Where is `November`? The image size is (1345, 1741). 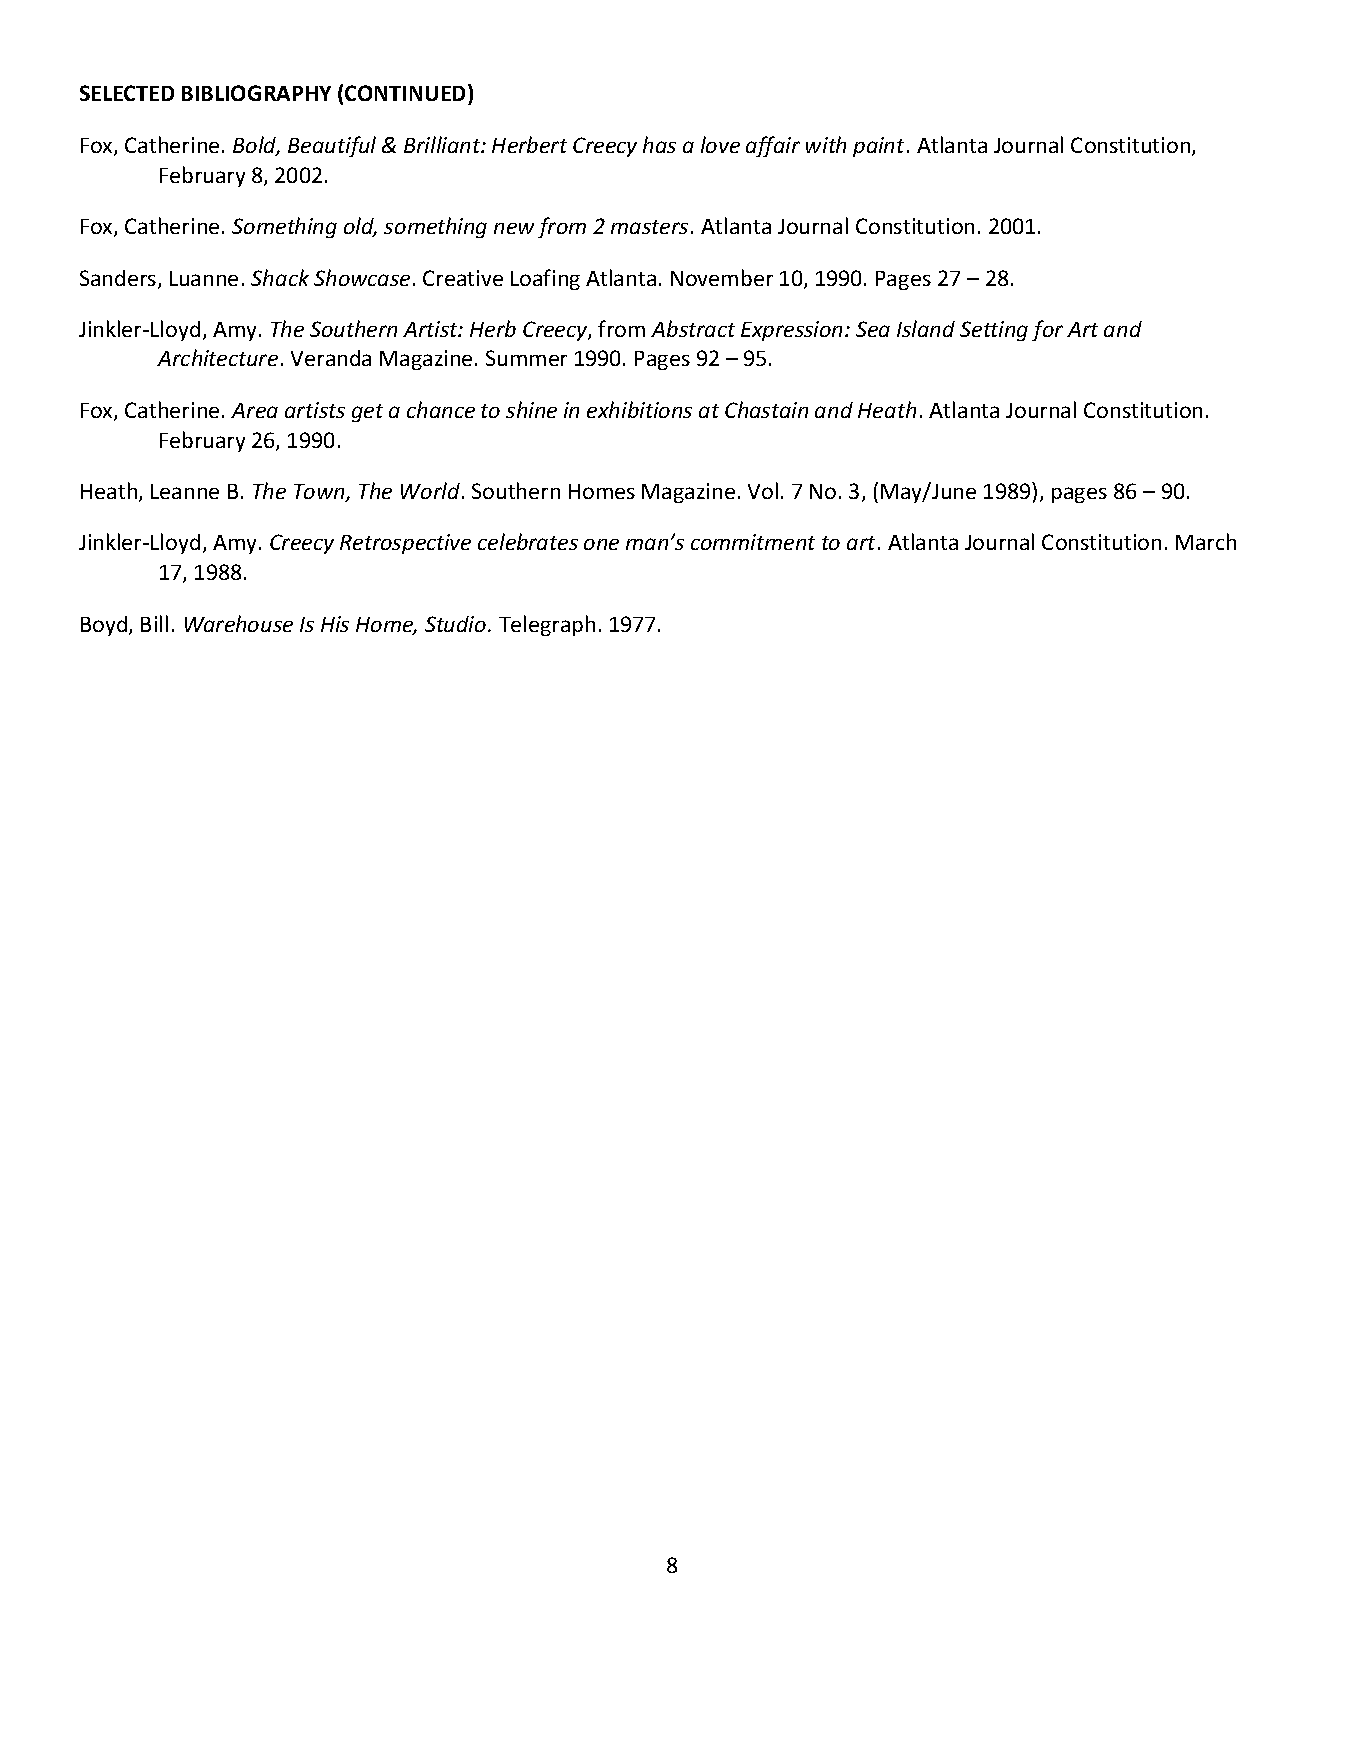 November is located at coordinates (722, 277).
